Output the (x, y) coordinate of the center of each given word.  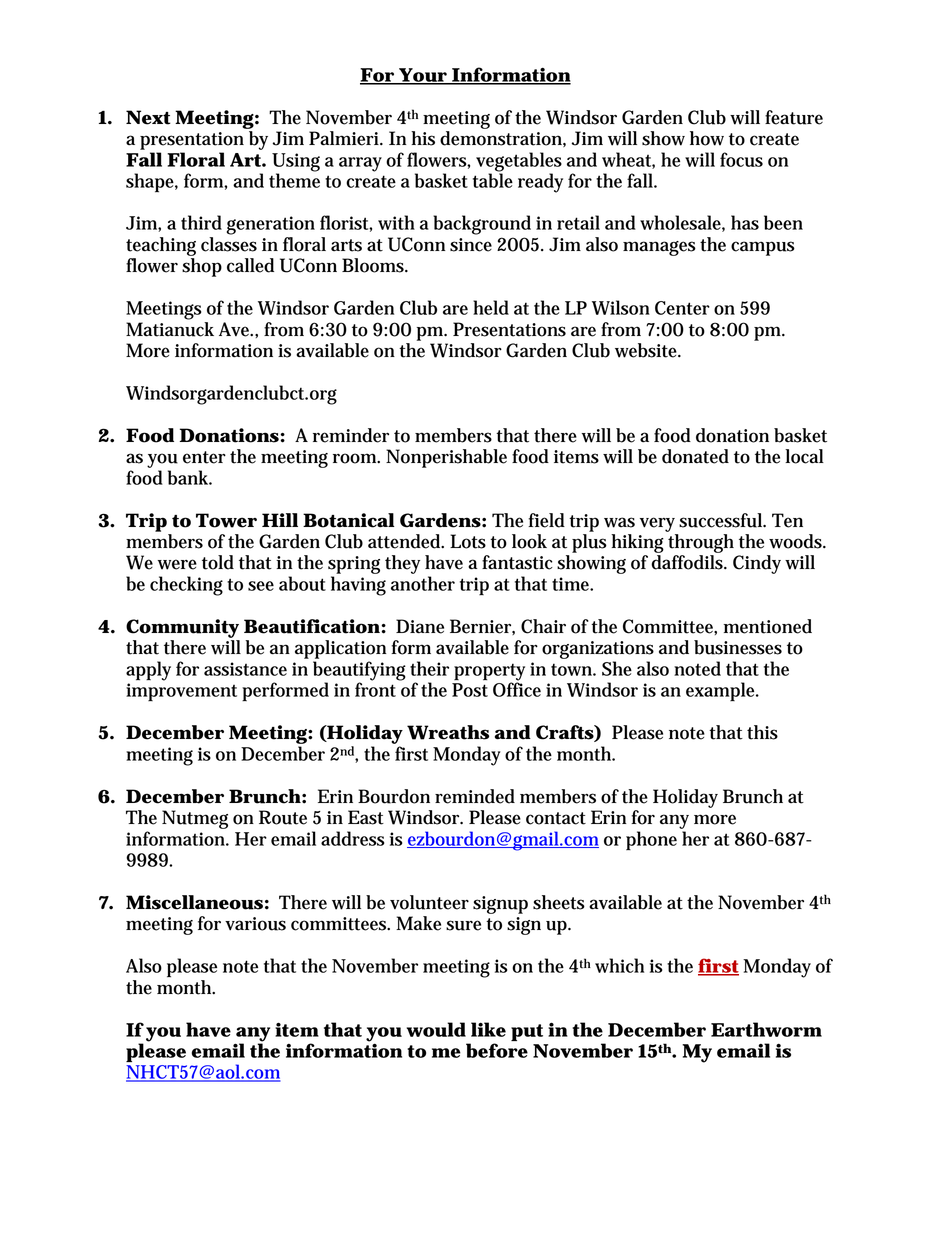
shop (202, 267)
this (762, 732)
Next (148, 117)
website (648, 350)
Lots (468, 541)
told (218, 562)
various (255, 924)
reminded (475, 796)
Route (283, 817)
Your (423, 76)
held (491, 307)
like (488, 1029)
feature (794, 117)
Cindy (757, 564)
